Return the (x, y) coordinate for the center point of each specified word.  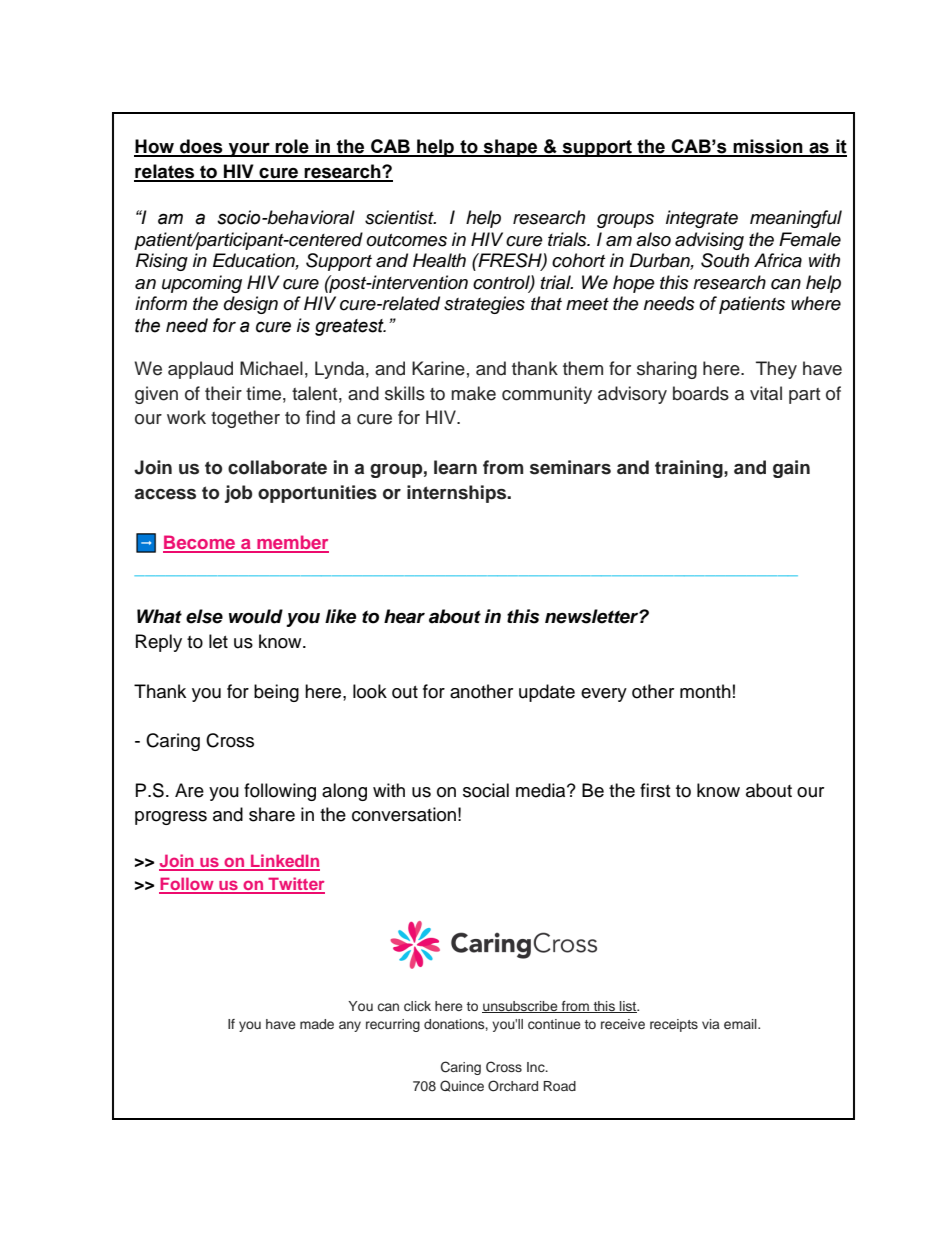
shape (511, 148)
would (256, 616)
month (705, 691)
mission (768, 147)
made (317, 1024)
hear (404, 616)
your (249, 149)
